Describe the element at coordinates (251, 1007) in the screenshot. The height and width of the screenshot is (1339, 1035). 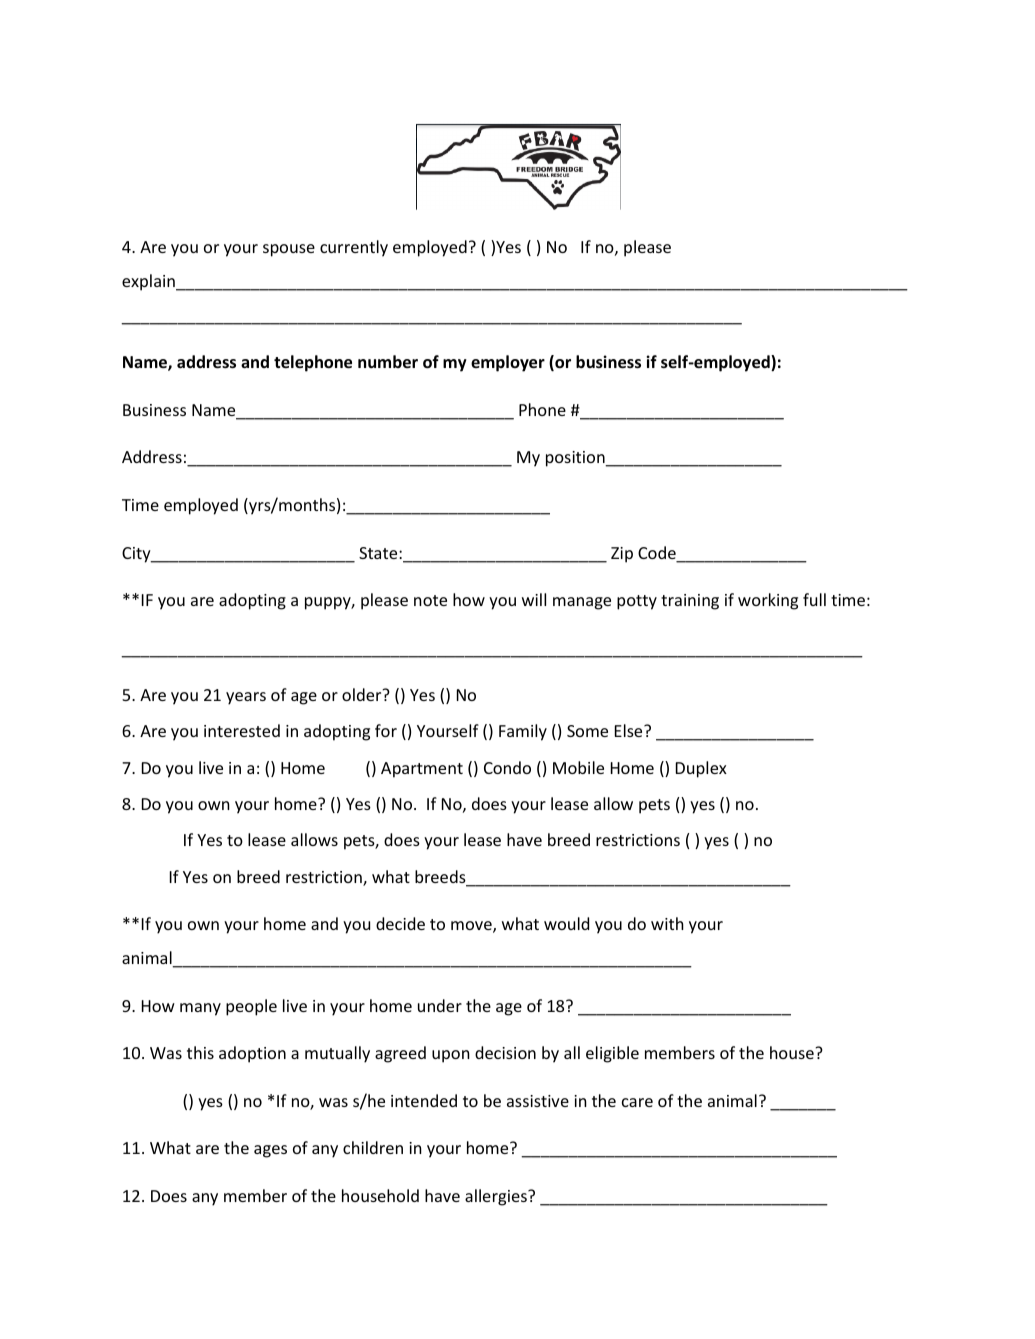
I see `people` at that location.
